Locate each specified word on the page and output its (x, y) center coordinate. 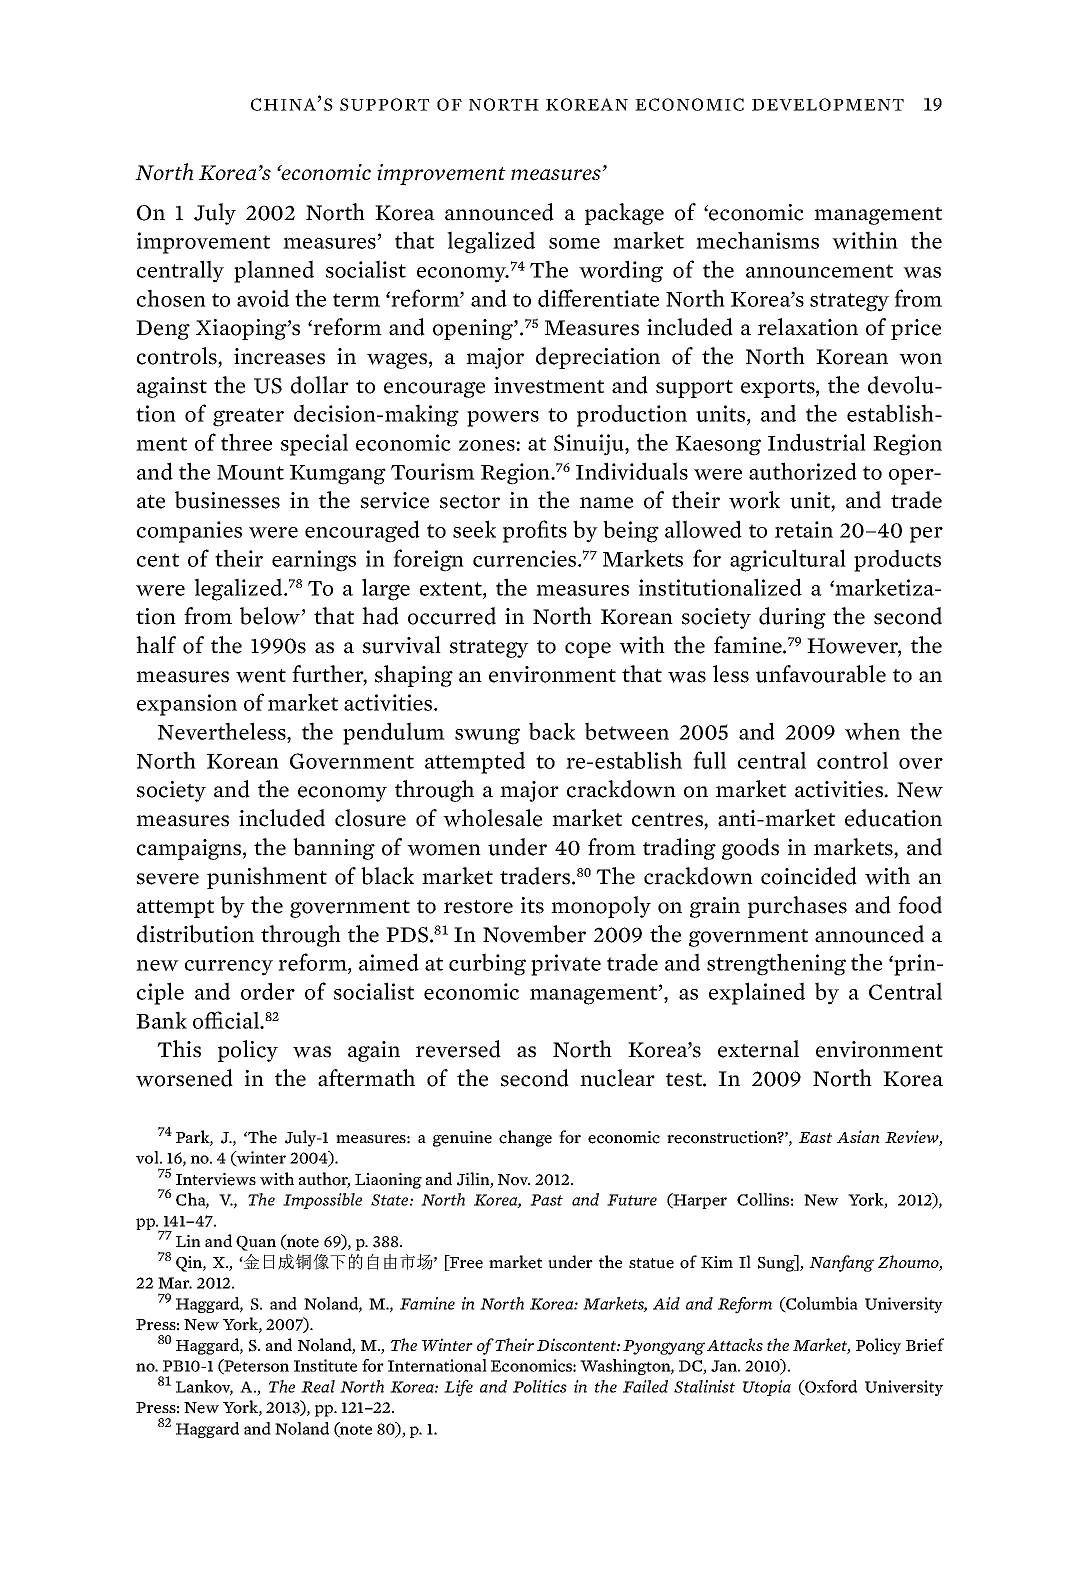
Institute (325, 1365)
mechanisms (757, 240)
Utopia (767, 1388)
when (872, 731)
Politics (540, 1386)
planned (274, 271)
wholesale (492, 818)
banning (334, 849)
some (574, 243)
